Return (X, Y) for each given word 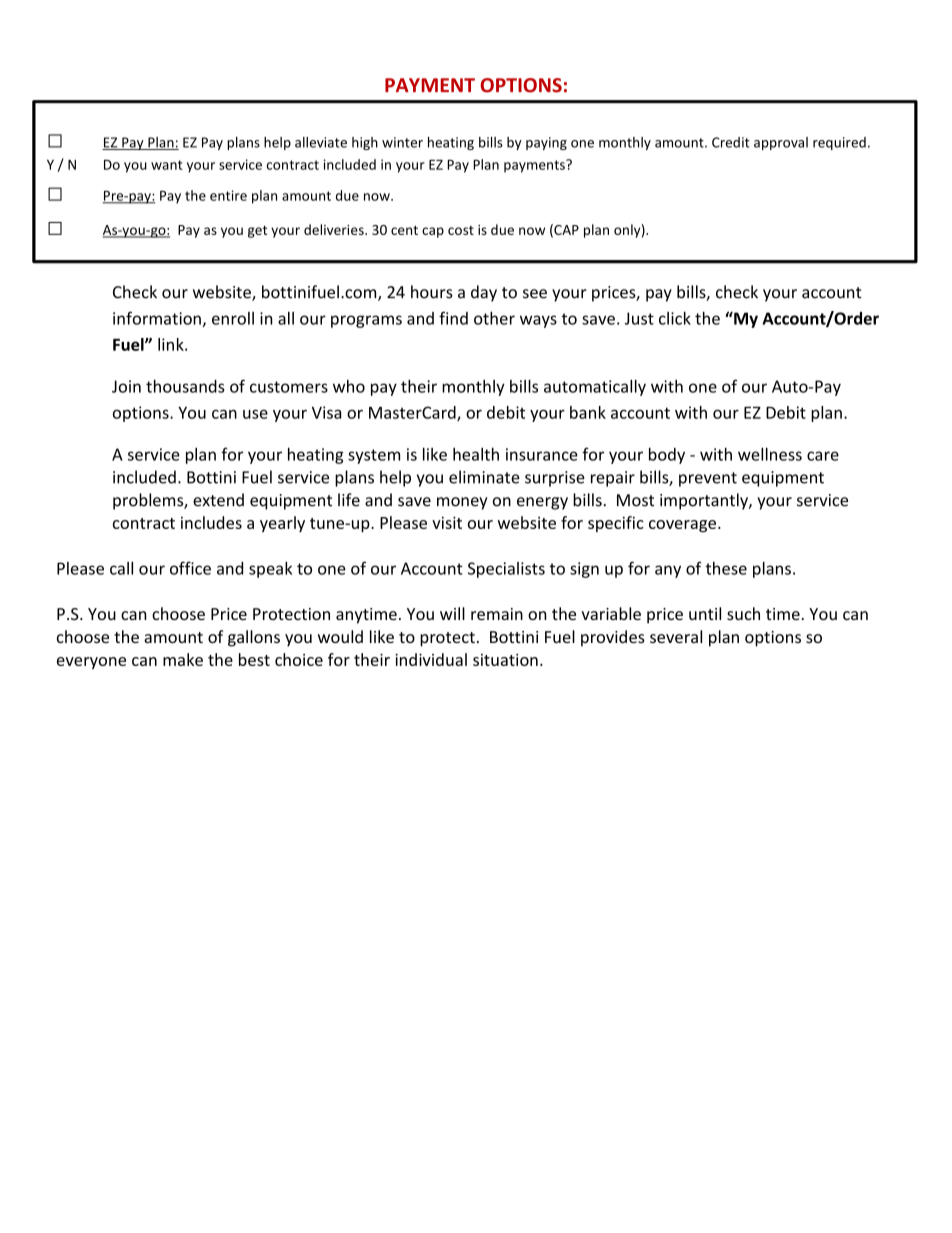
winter (402, 142)
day (484, 293)
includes (211, 522)
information (157, 318)
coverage (684, 526)
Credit (731, 142)
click (675, 318)
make (183, 659)
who (349, 386)
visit (447, 522)
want (166, 165)
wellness (770, 454)
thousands (185, 386)
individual (431, 659)
